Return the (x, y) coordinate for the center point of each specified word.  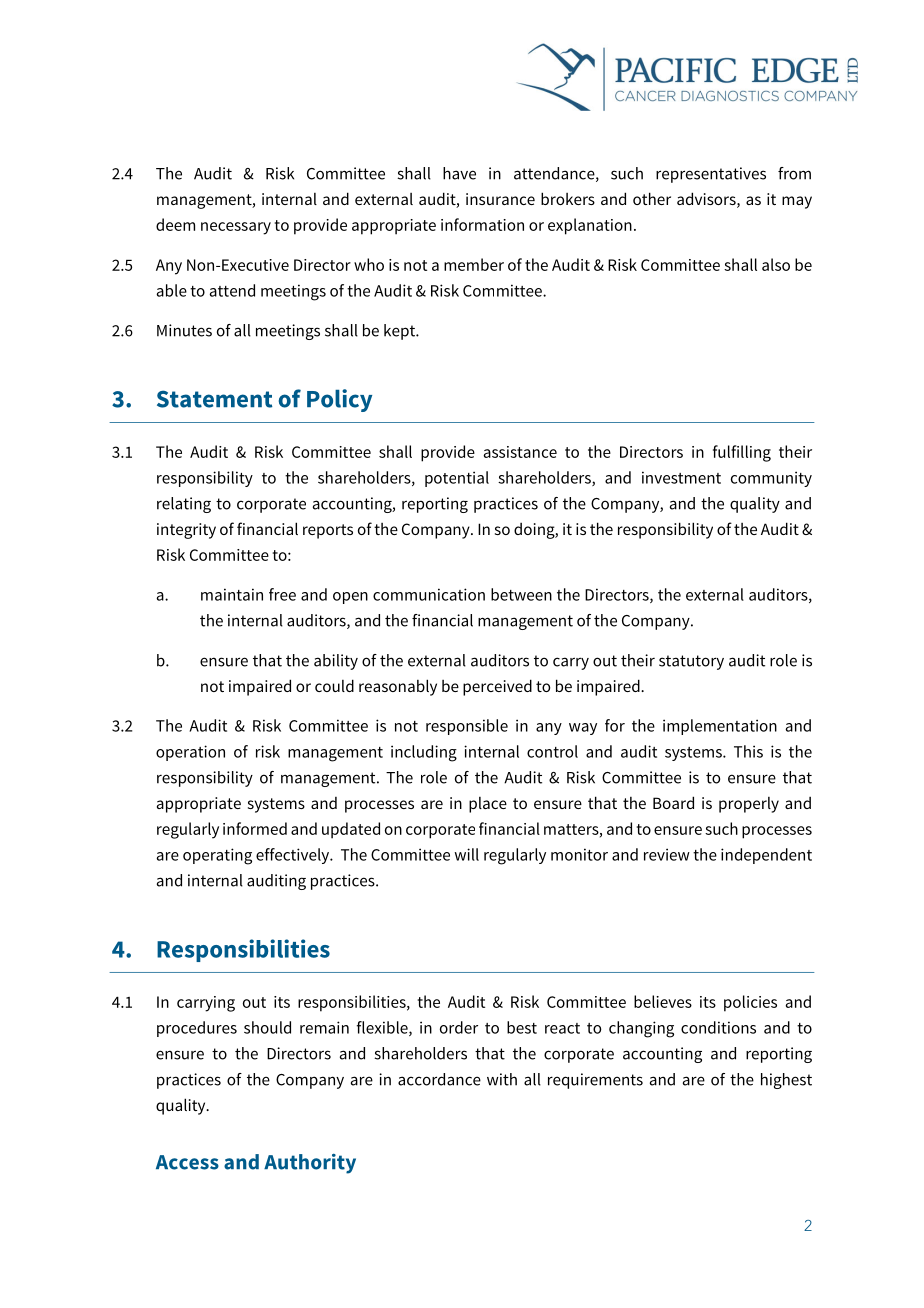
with (502, 1079)
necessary (236, 228)
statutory (691, 662)
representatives (711, 175)
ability (336, 662)
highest (786, 1081)
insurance (500, 199)
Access (187, 1162)
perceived (497, 687)
